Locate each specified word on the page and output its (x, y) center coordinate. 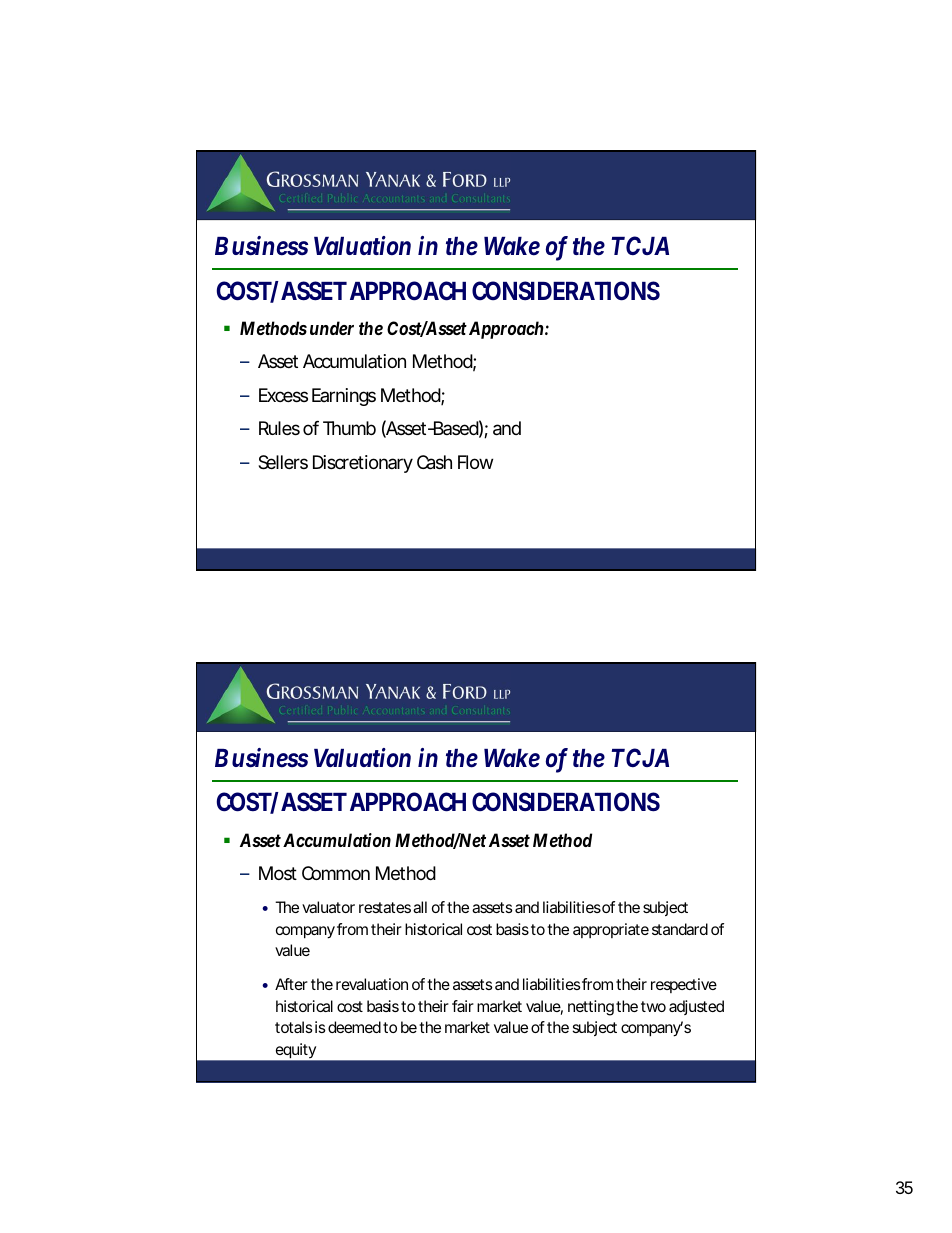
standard (680, 929)
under (332, 328)
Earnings (344, 397)
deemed (354, 1027)
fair (463, 1006)
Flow (475, 462)
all (420, 907)
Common (336, 873)
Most (278, 873)
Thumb (349, 428)
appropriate (611, 930)
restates (385, 907)
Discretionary (363, 464)
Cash (434, 462)
